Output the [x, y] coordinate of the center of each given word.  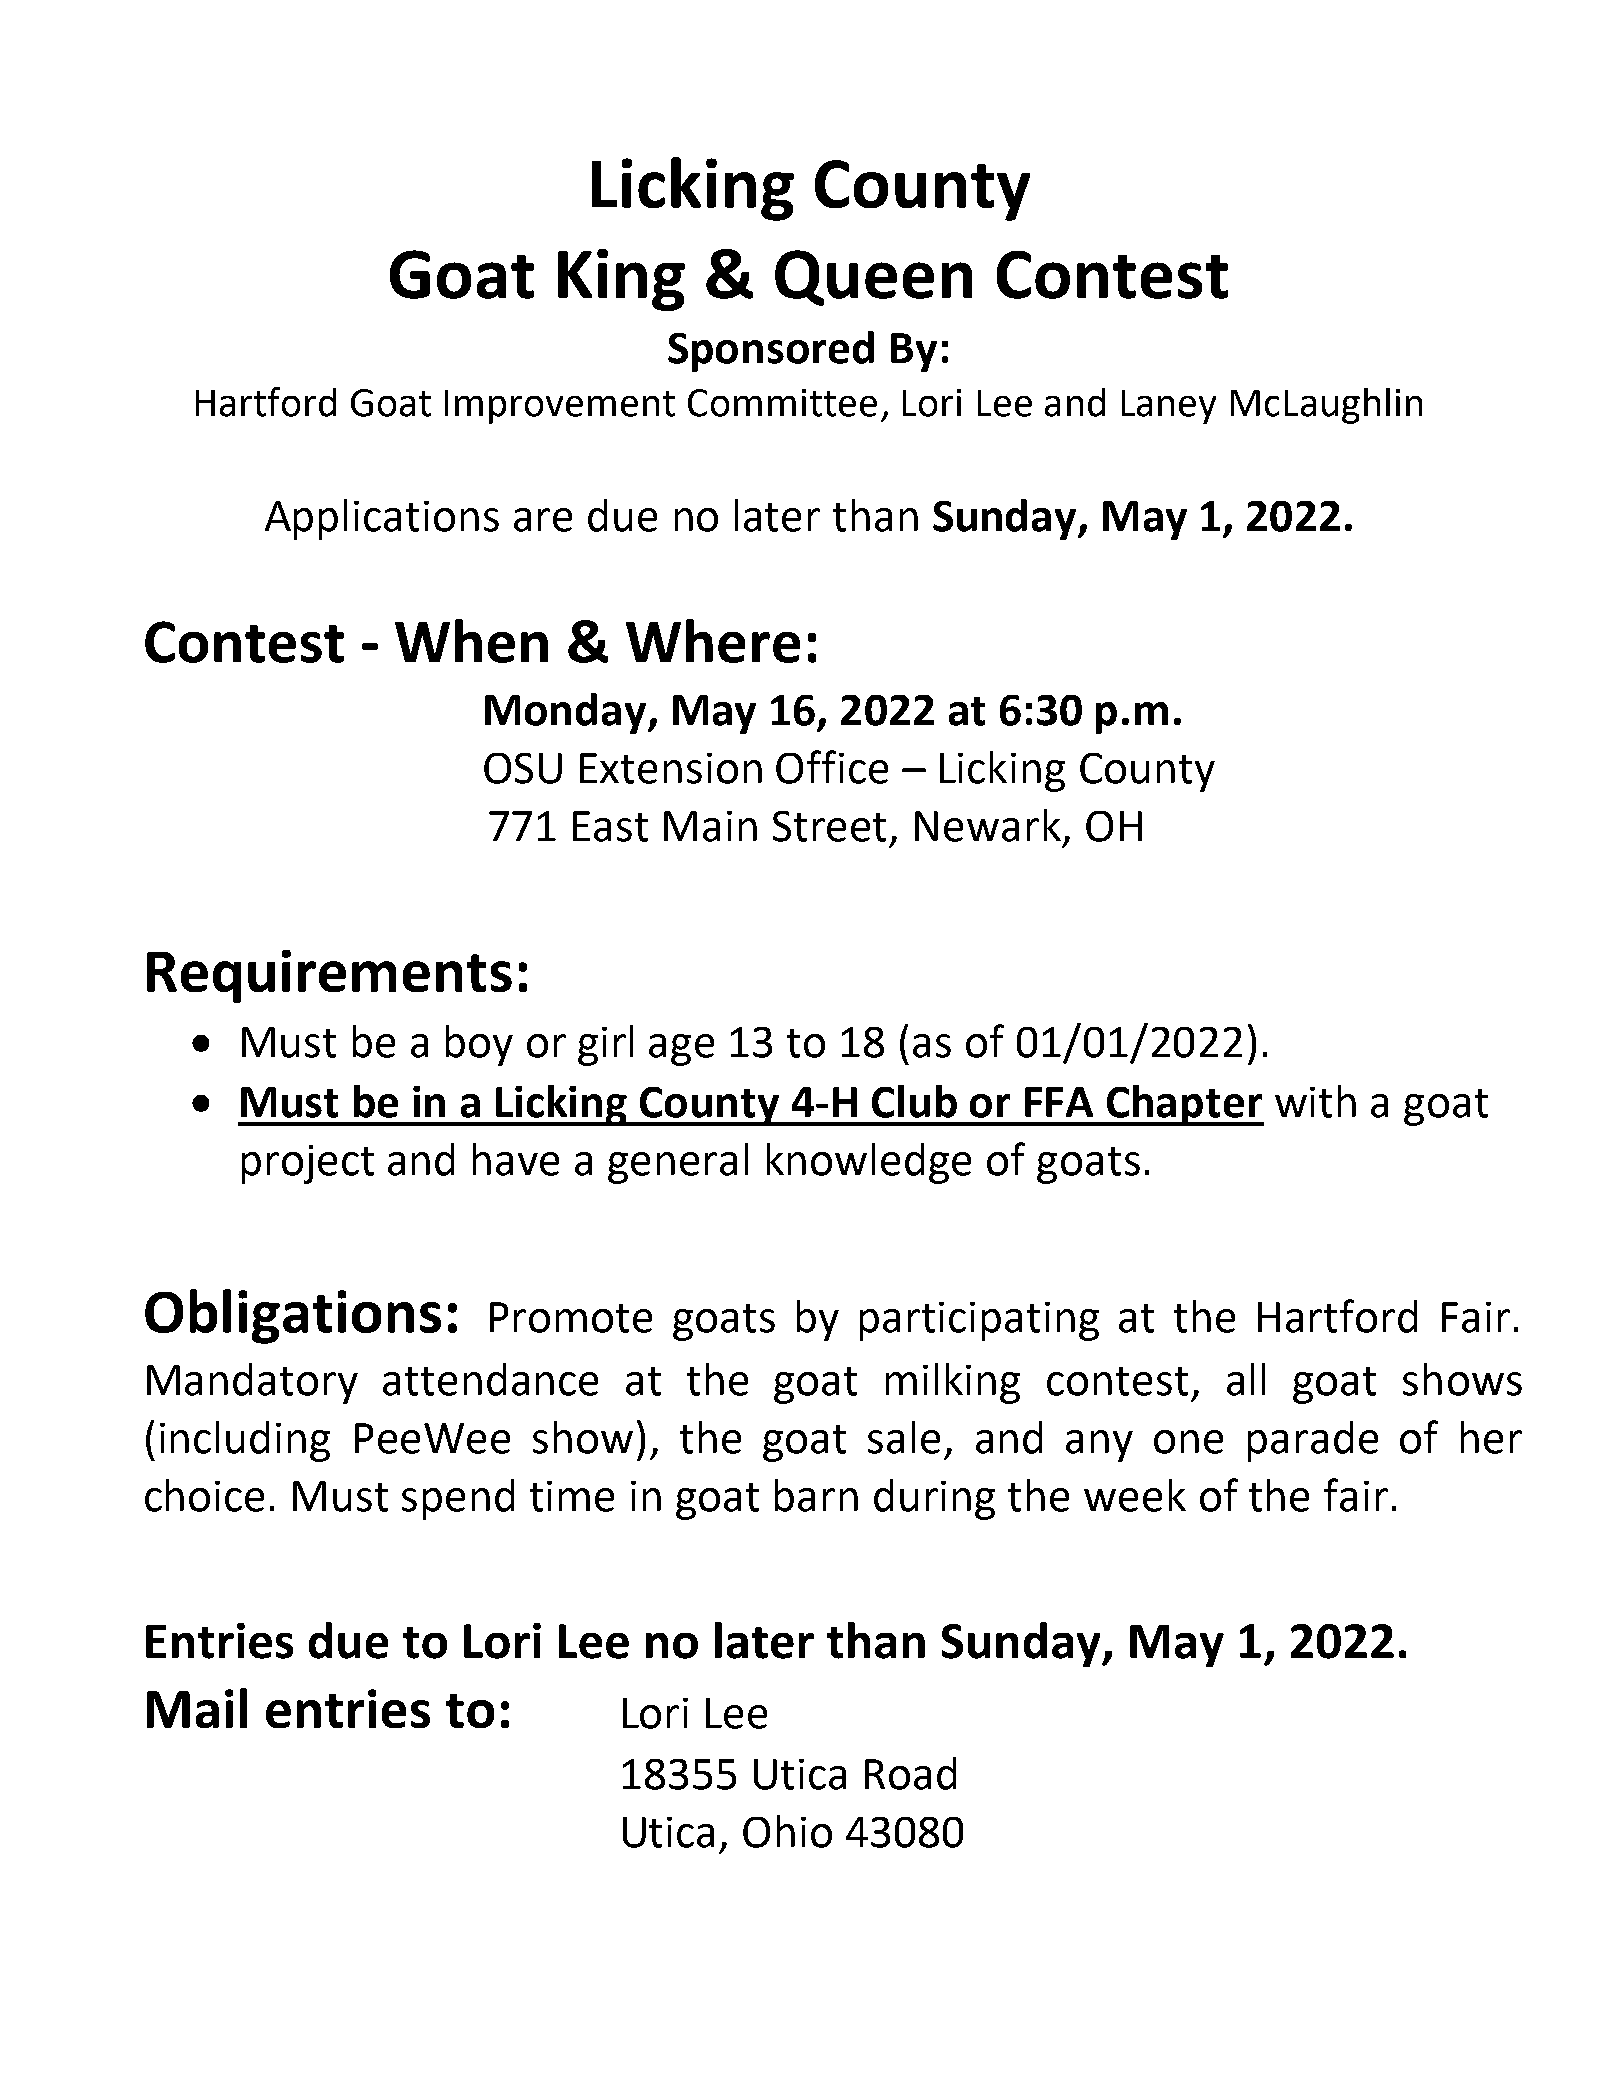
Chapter [1184, 1105]
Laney [1169, 407]
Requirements [329, 976]
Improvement [560, 407]
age [681, 1050]
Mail [197, 1708]
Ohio [787, 1831]
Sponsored [771, 351]
